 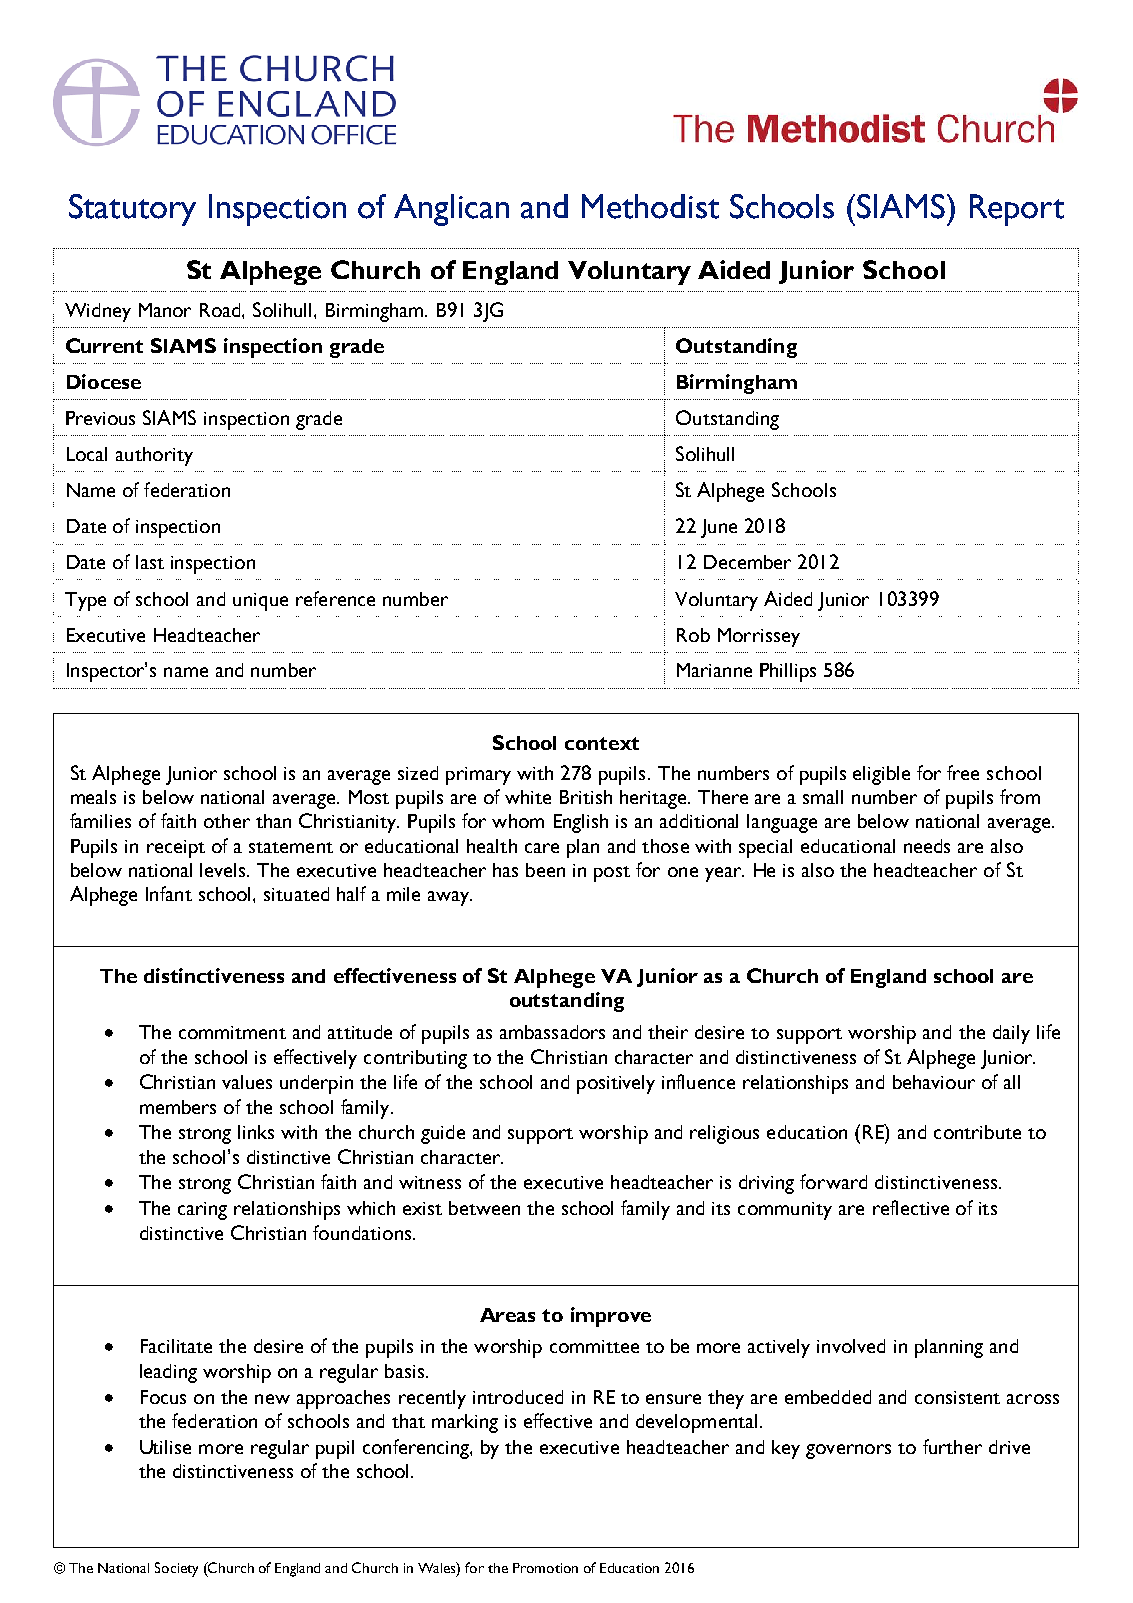 I want to click on reflective, so click(x=911, y=1207).
